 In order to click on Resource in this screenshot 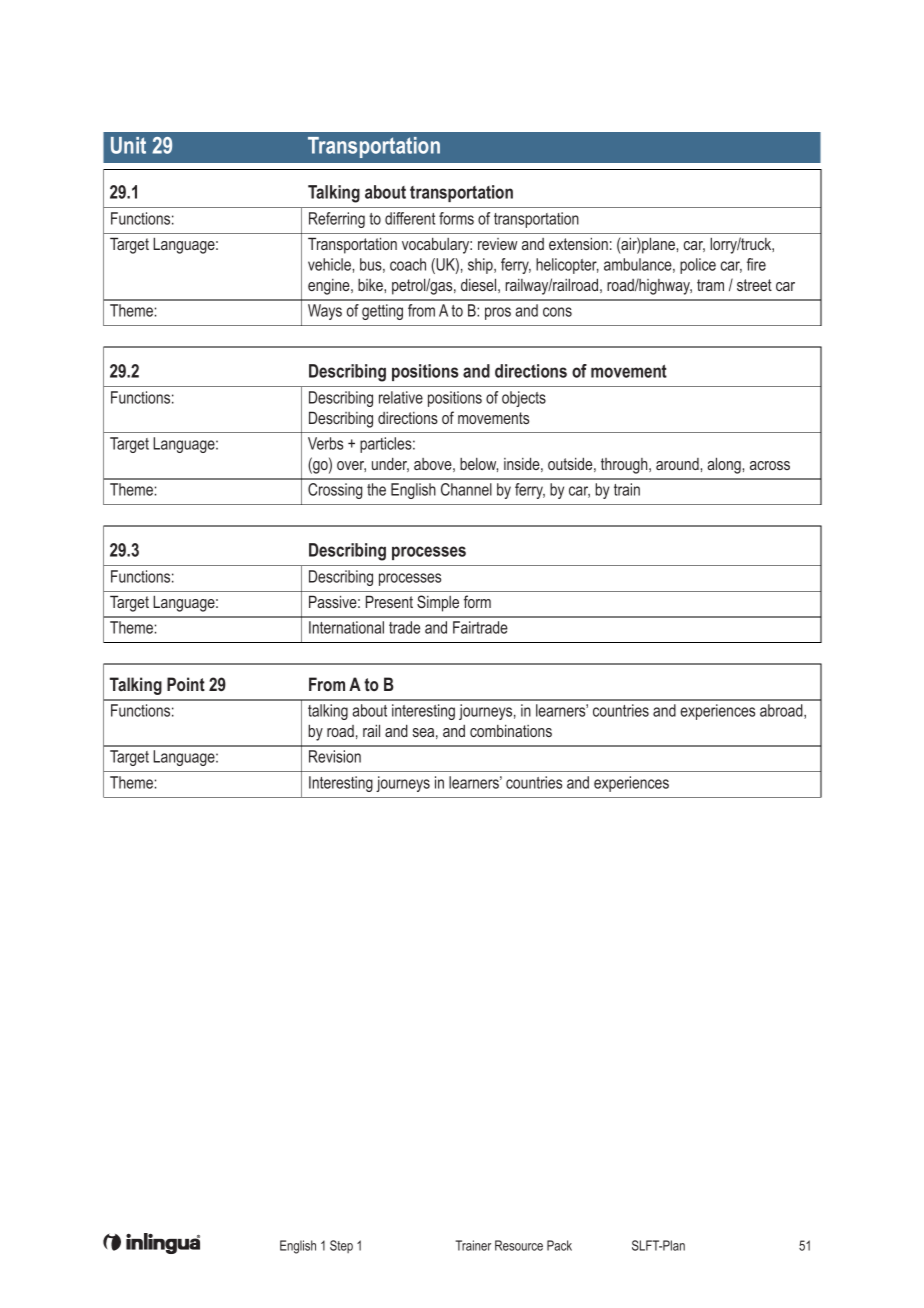, I will do `click(519, 1245)`.
